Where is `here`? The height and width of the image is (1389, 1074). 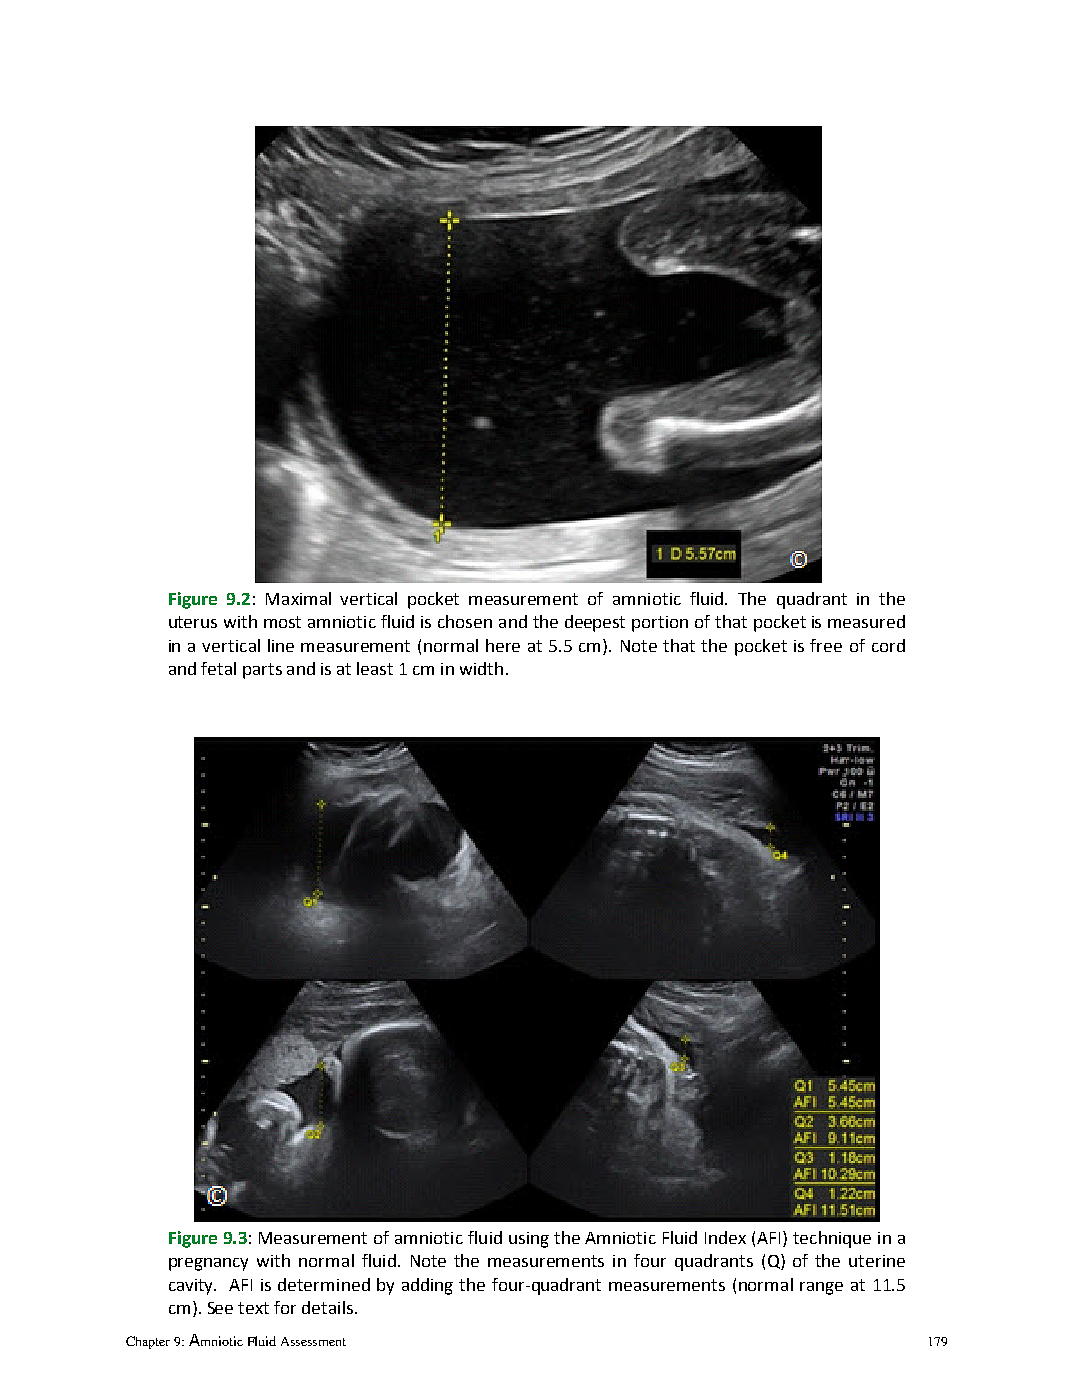
here is located at coordinates (503, 645).
